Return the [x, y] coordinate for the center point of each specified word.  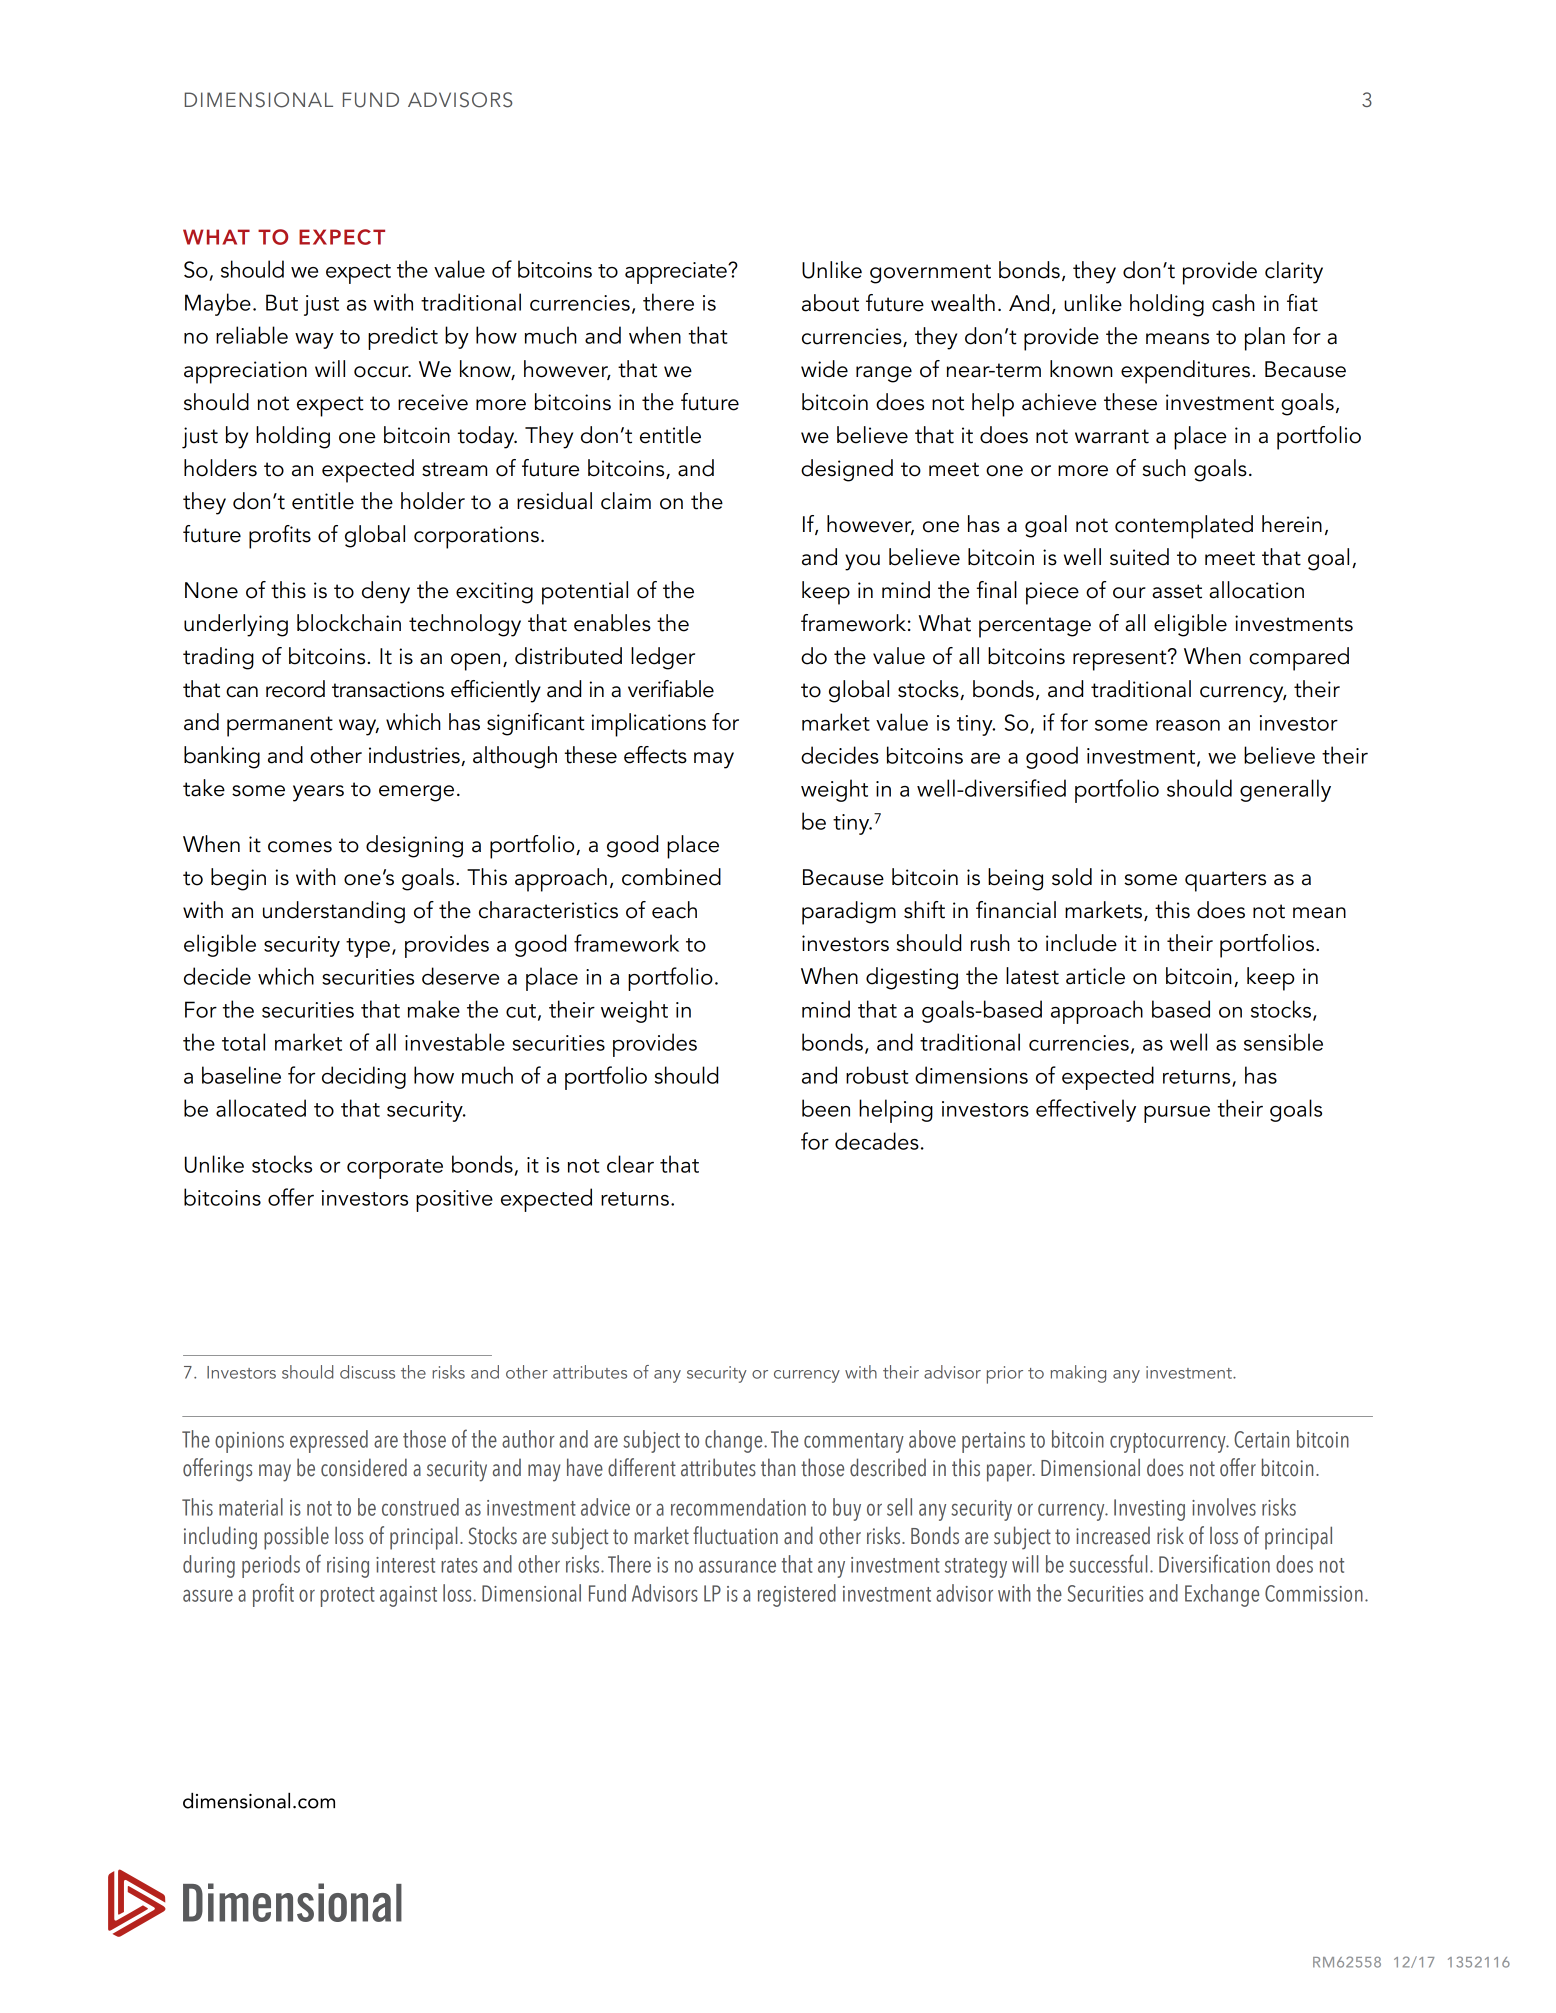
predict [403, 338]
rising [348, 1567]
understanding [334, 912]
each [674, 910]
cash [1233, 303]
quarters [1225, 881]
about [830, 303]
